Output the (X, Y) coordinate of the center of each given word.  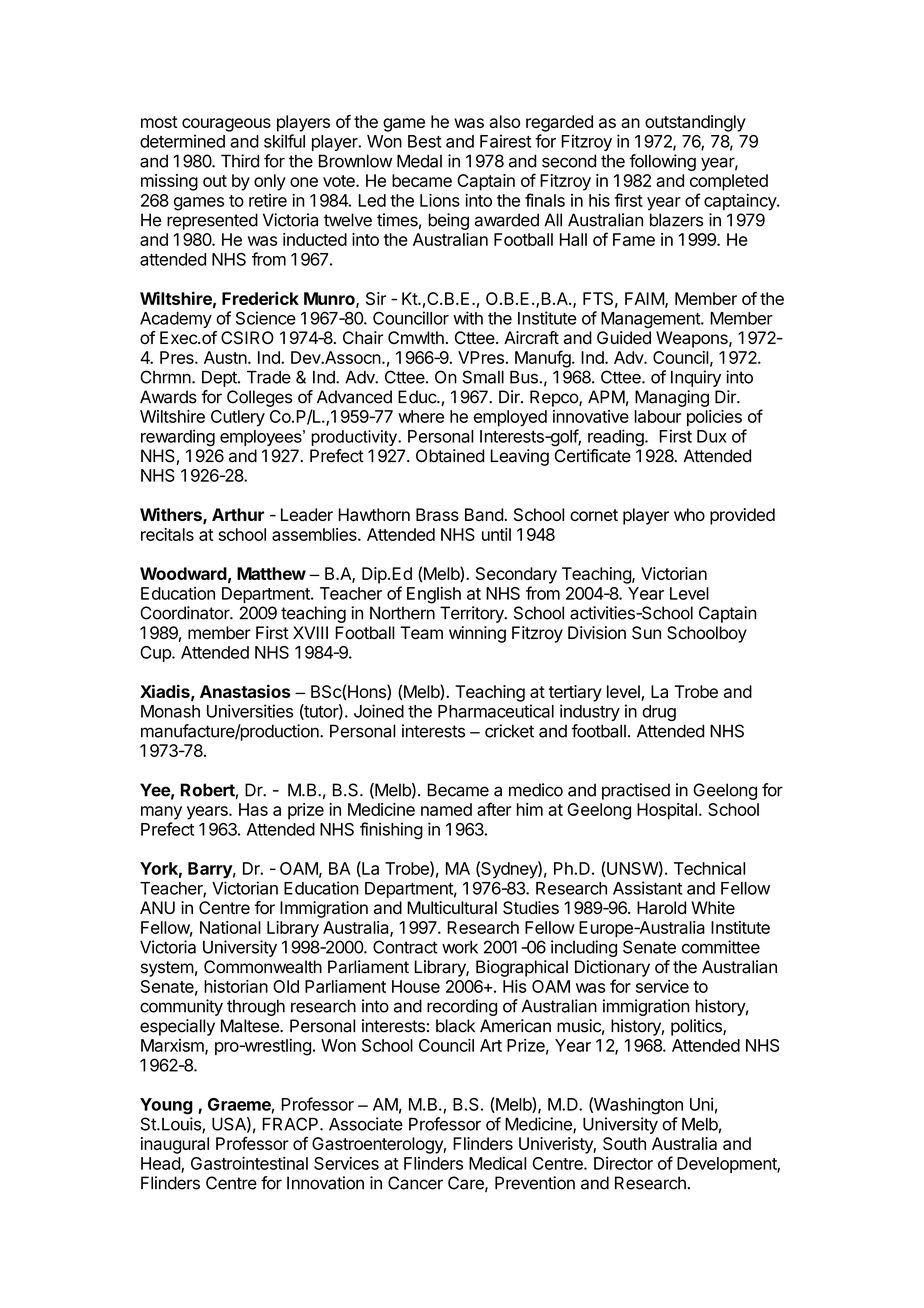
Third (240, 161)
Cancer (415, 1183)
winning (477, 634)
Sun (646, 633)
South (624, 1143)
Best (425, 141)
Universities (250, 711)
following (662, 162)
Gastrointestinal (249, 1163)
